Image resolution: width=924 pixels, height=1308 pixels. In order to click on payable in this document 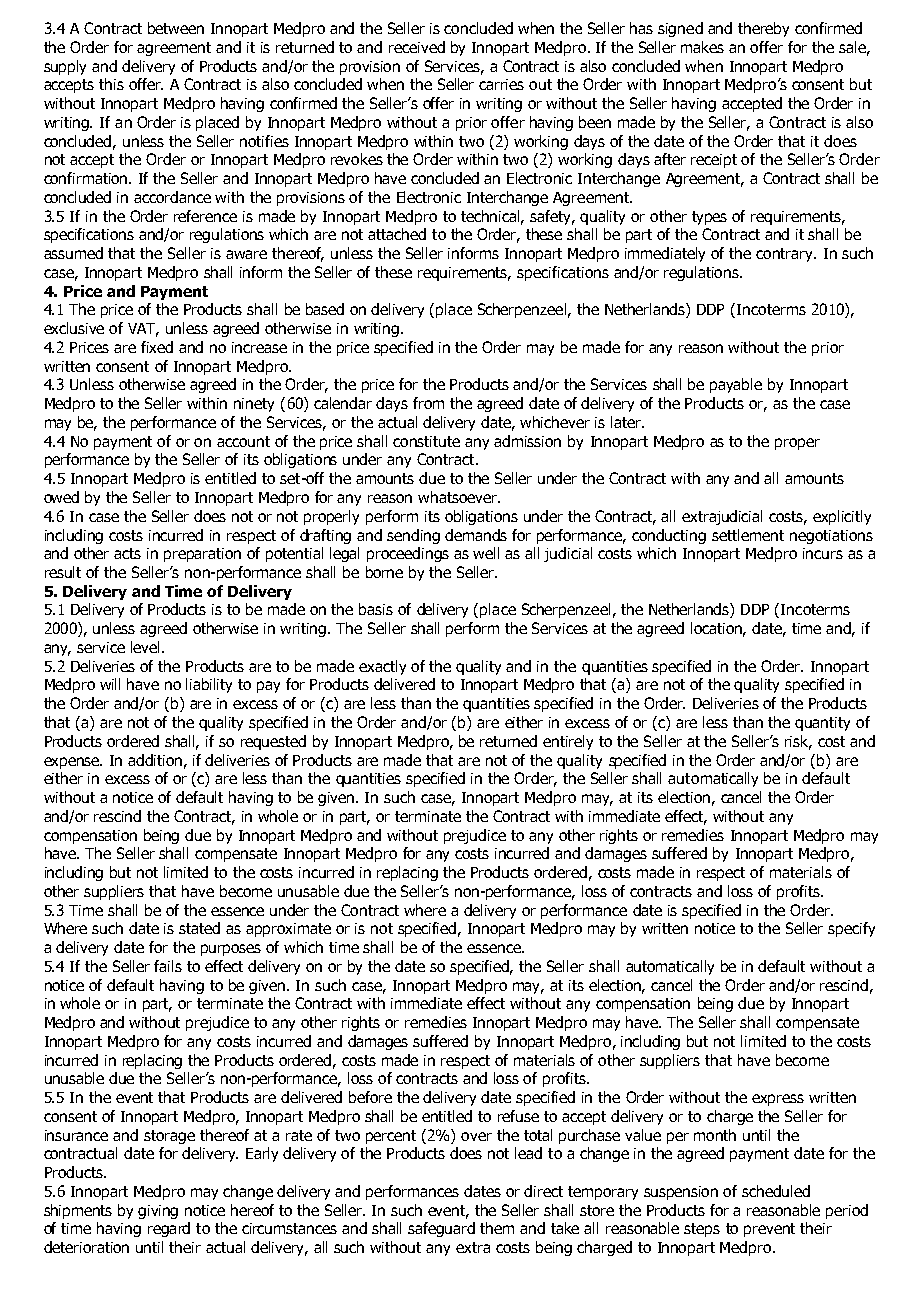, I will do `click(736, 385)`.
